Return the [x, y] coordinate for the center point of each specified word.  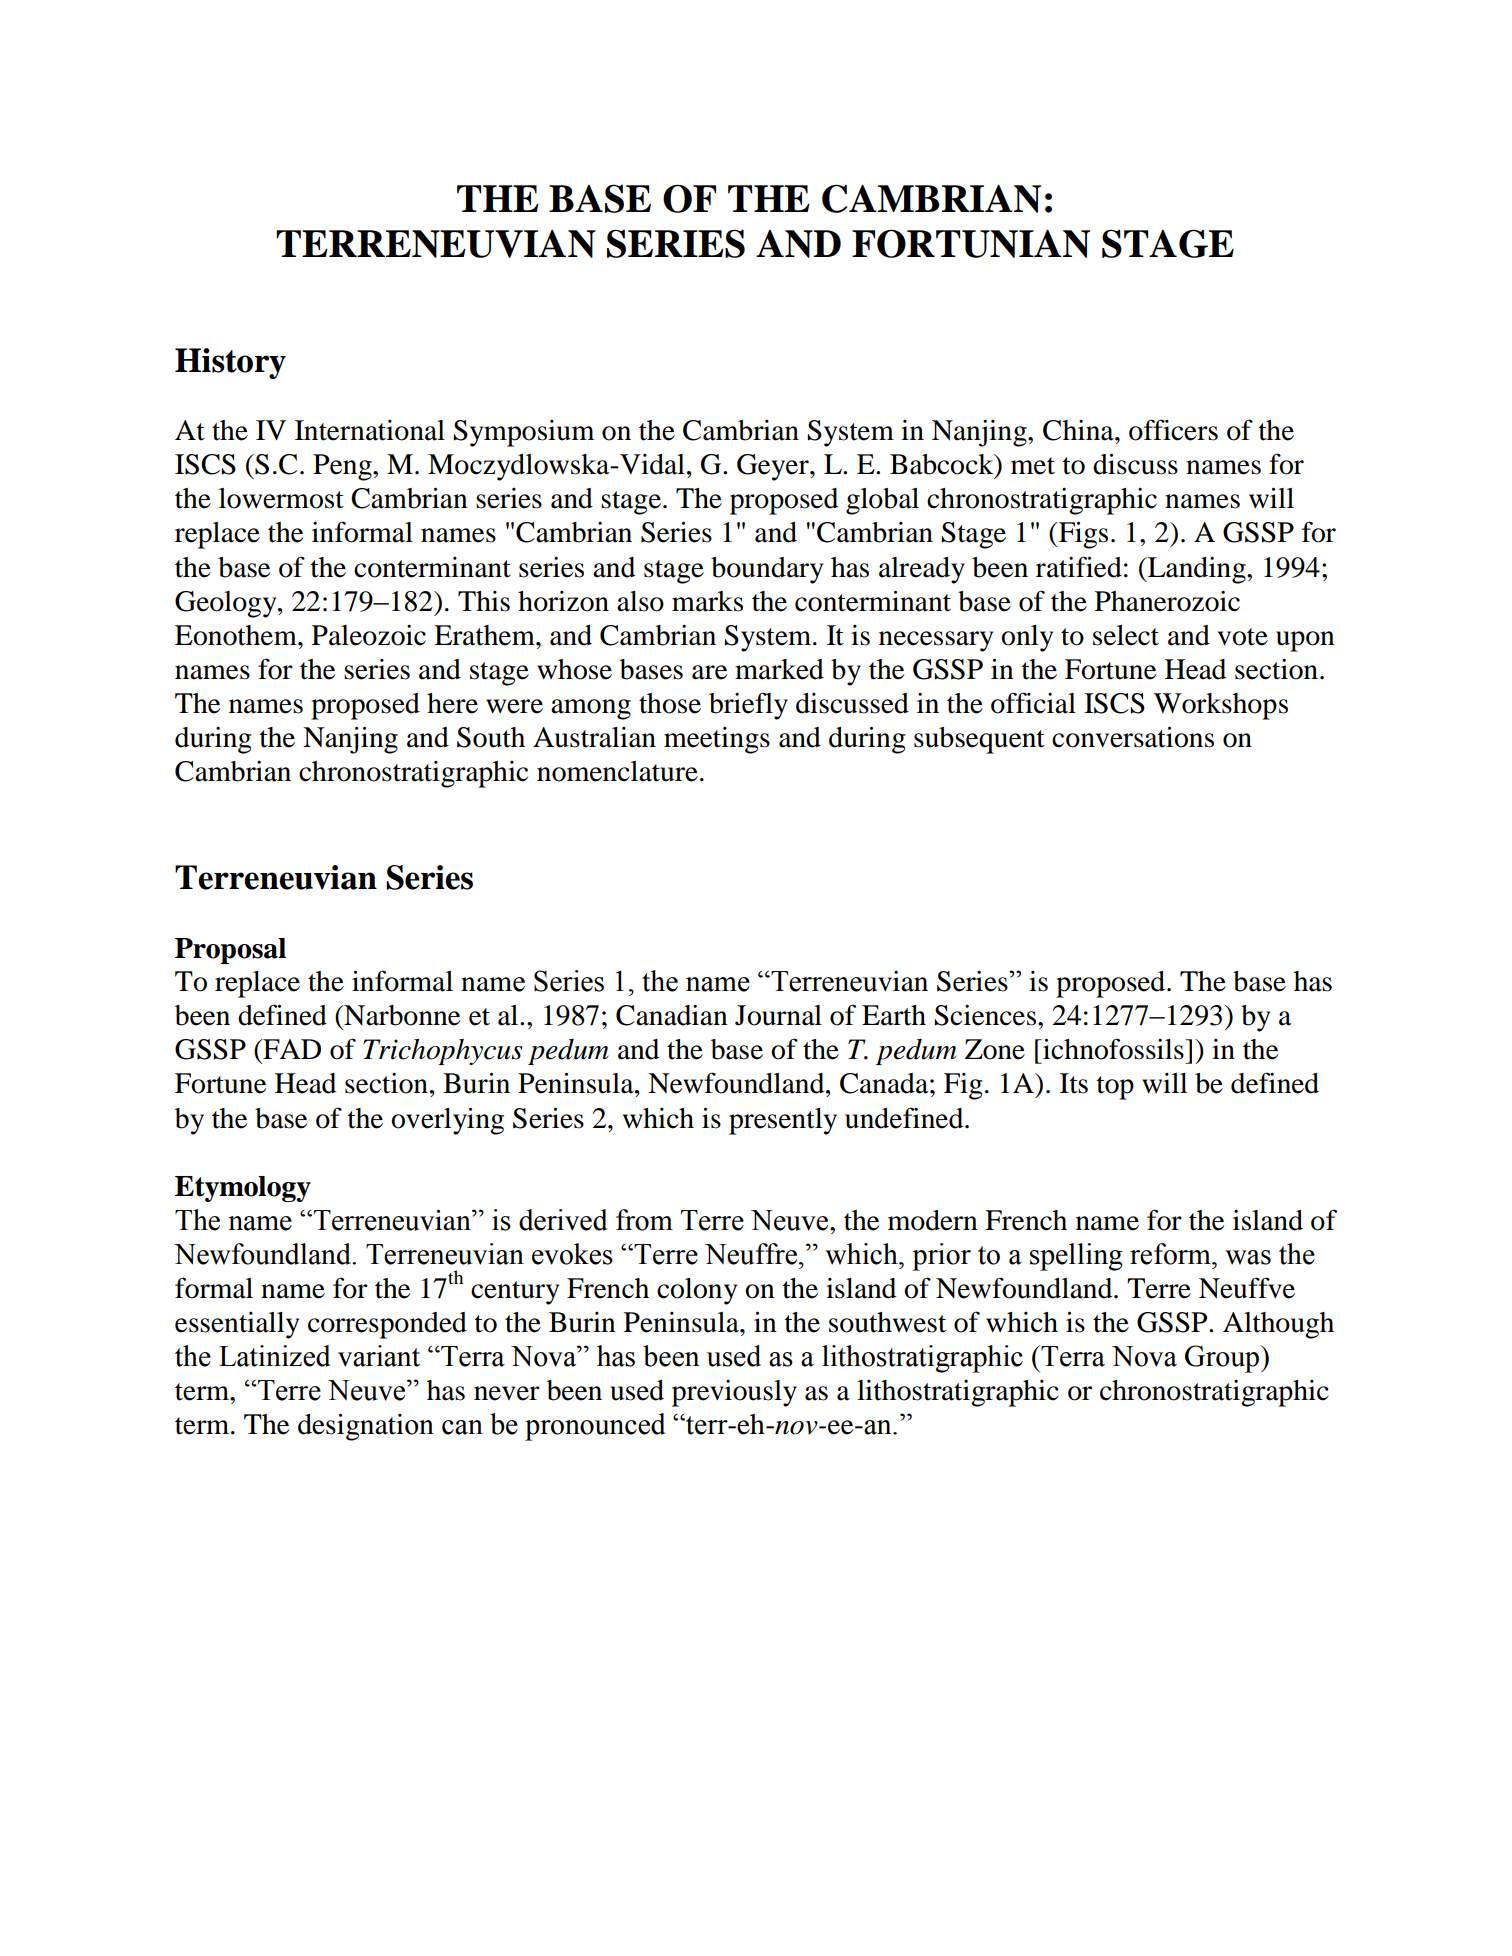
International [370, 430]
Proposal [230, 951]
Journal [778, 1015]
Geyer [774, 467]
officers [1173, 430]
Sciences [985, 1015]
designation [366, 1427]
